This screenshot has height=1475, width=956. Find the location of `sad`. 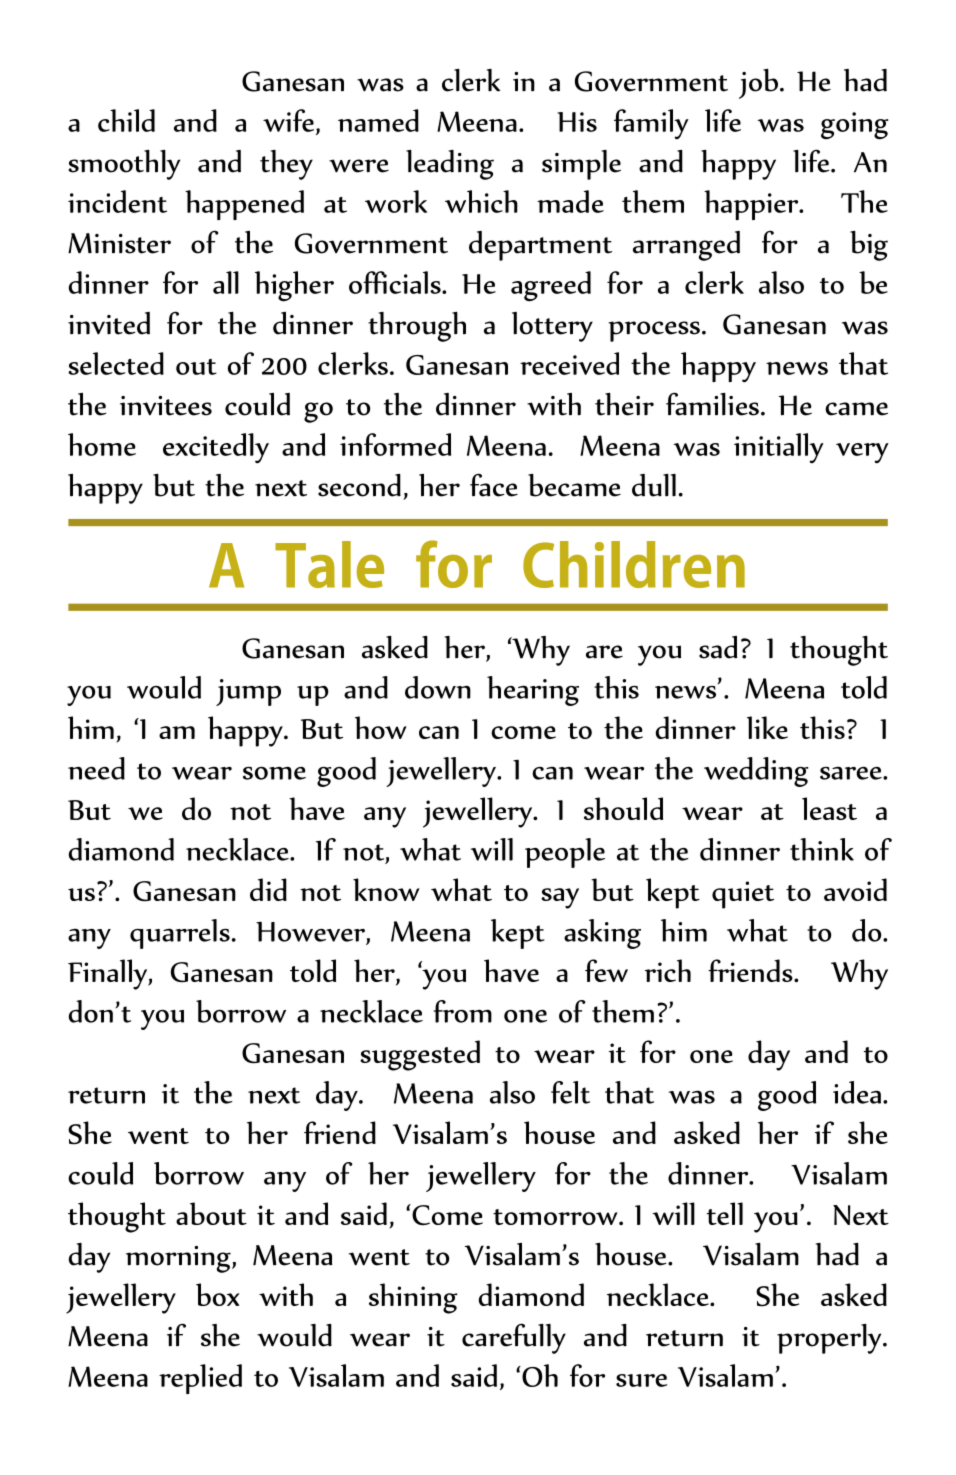

sad is located at coordinates (718, 647).
